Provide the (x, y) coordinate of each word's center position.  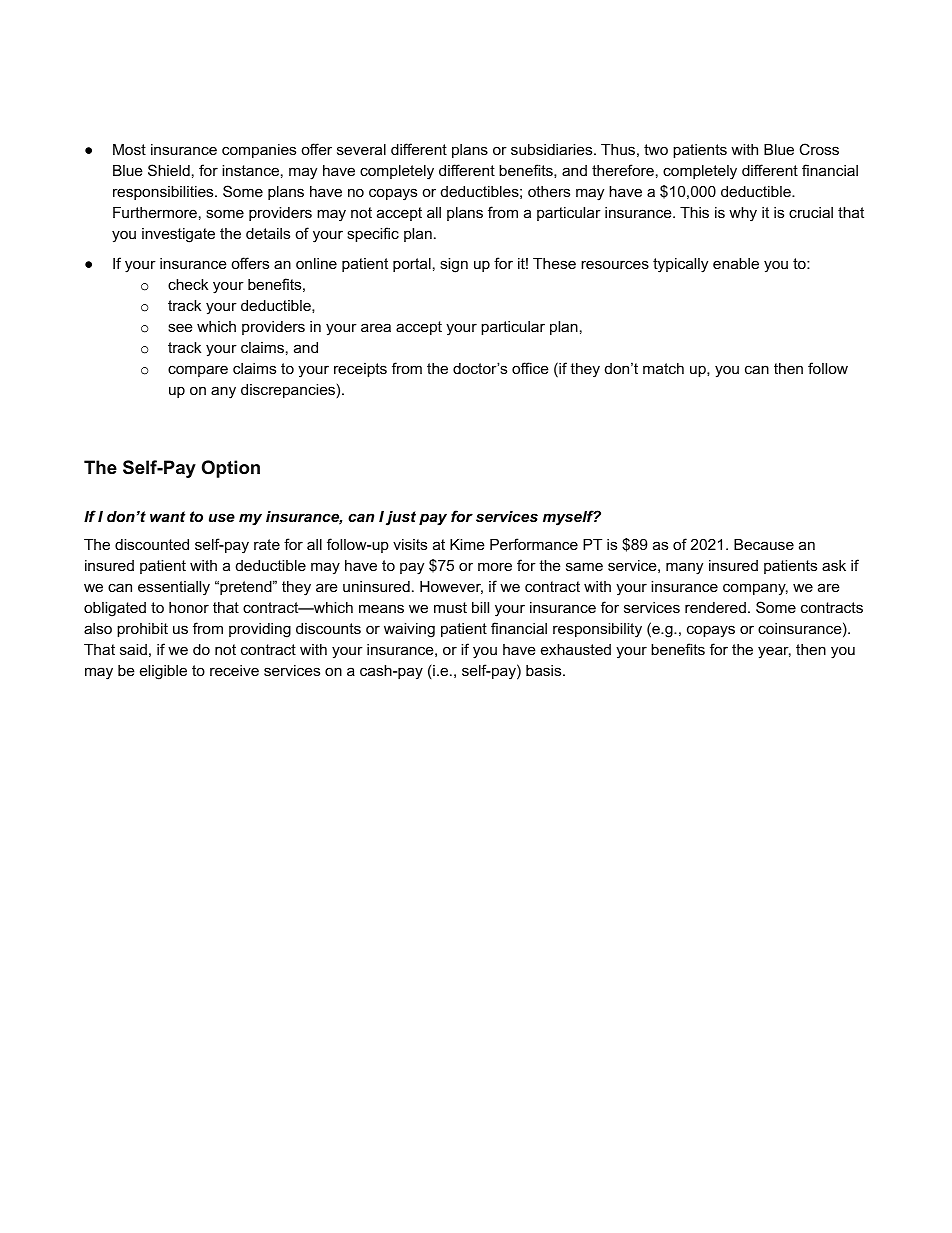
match (663, 368)
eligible (163, 672)
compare (198, 371)
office (530, 368)
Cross (819, 149)
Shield (169, 170)
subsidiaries (553, 149)
